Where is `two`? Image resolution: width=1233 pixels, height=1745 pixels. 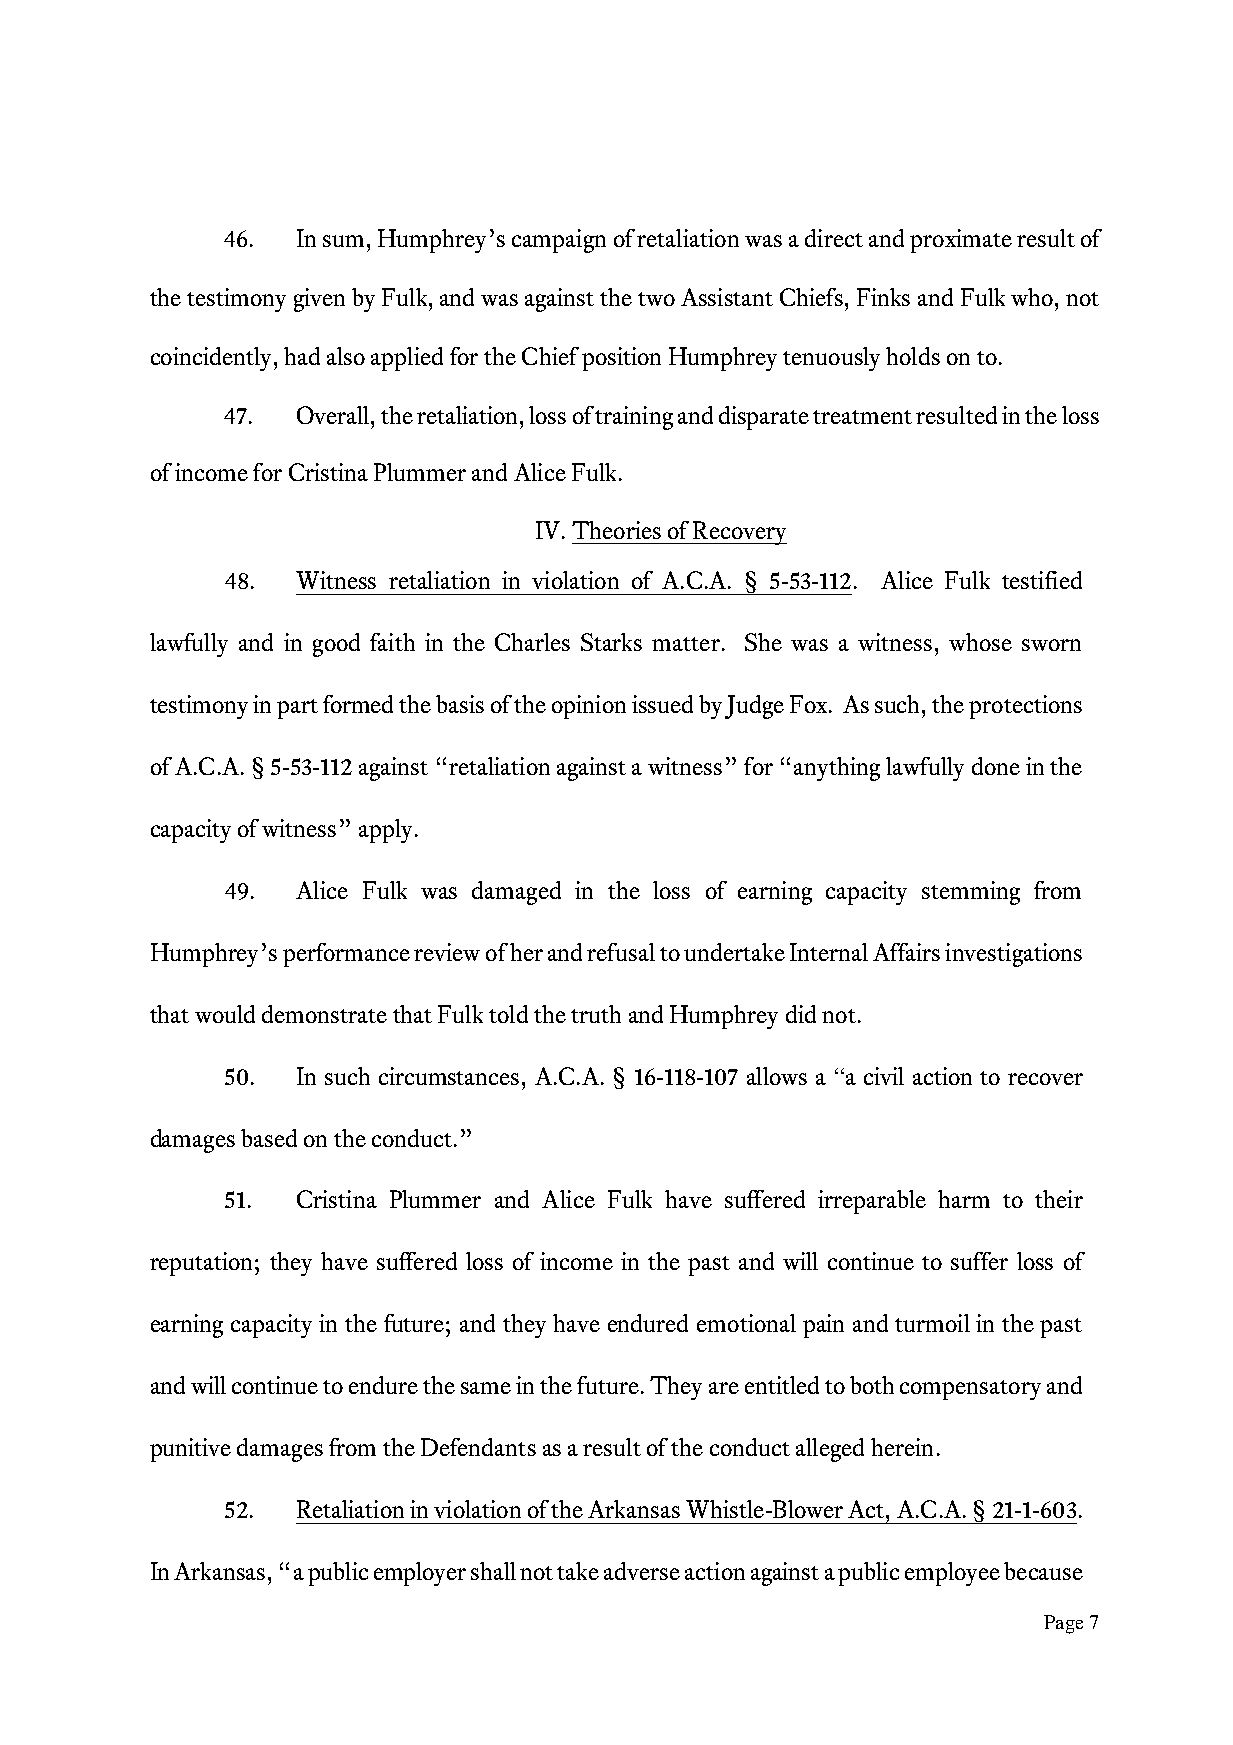 two is located at coordinates (656, 299).
